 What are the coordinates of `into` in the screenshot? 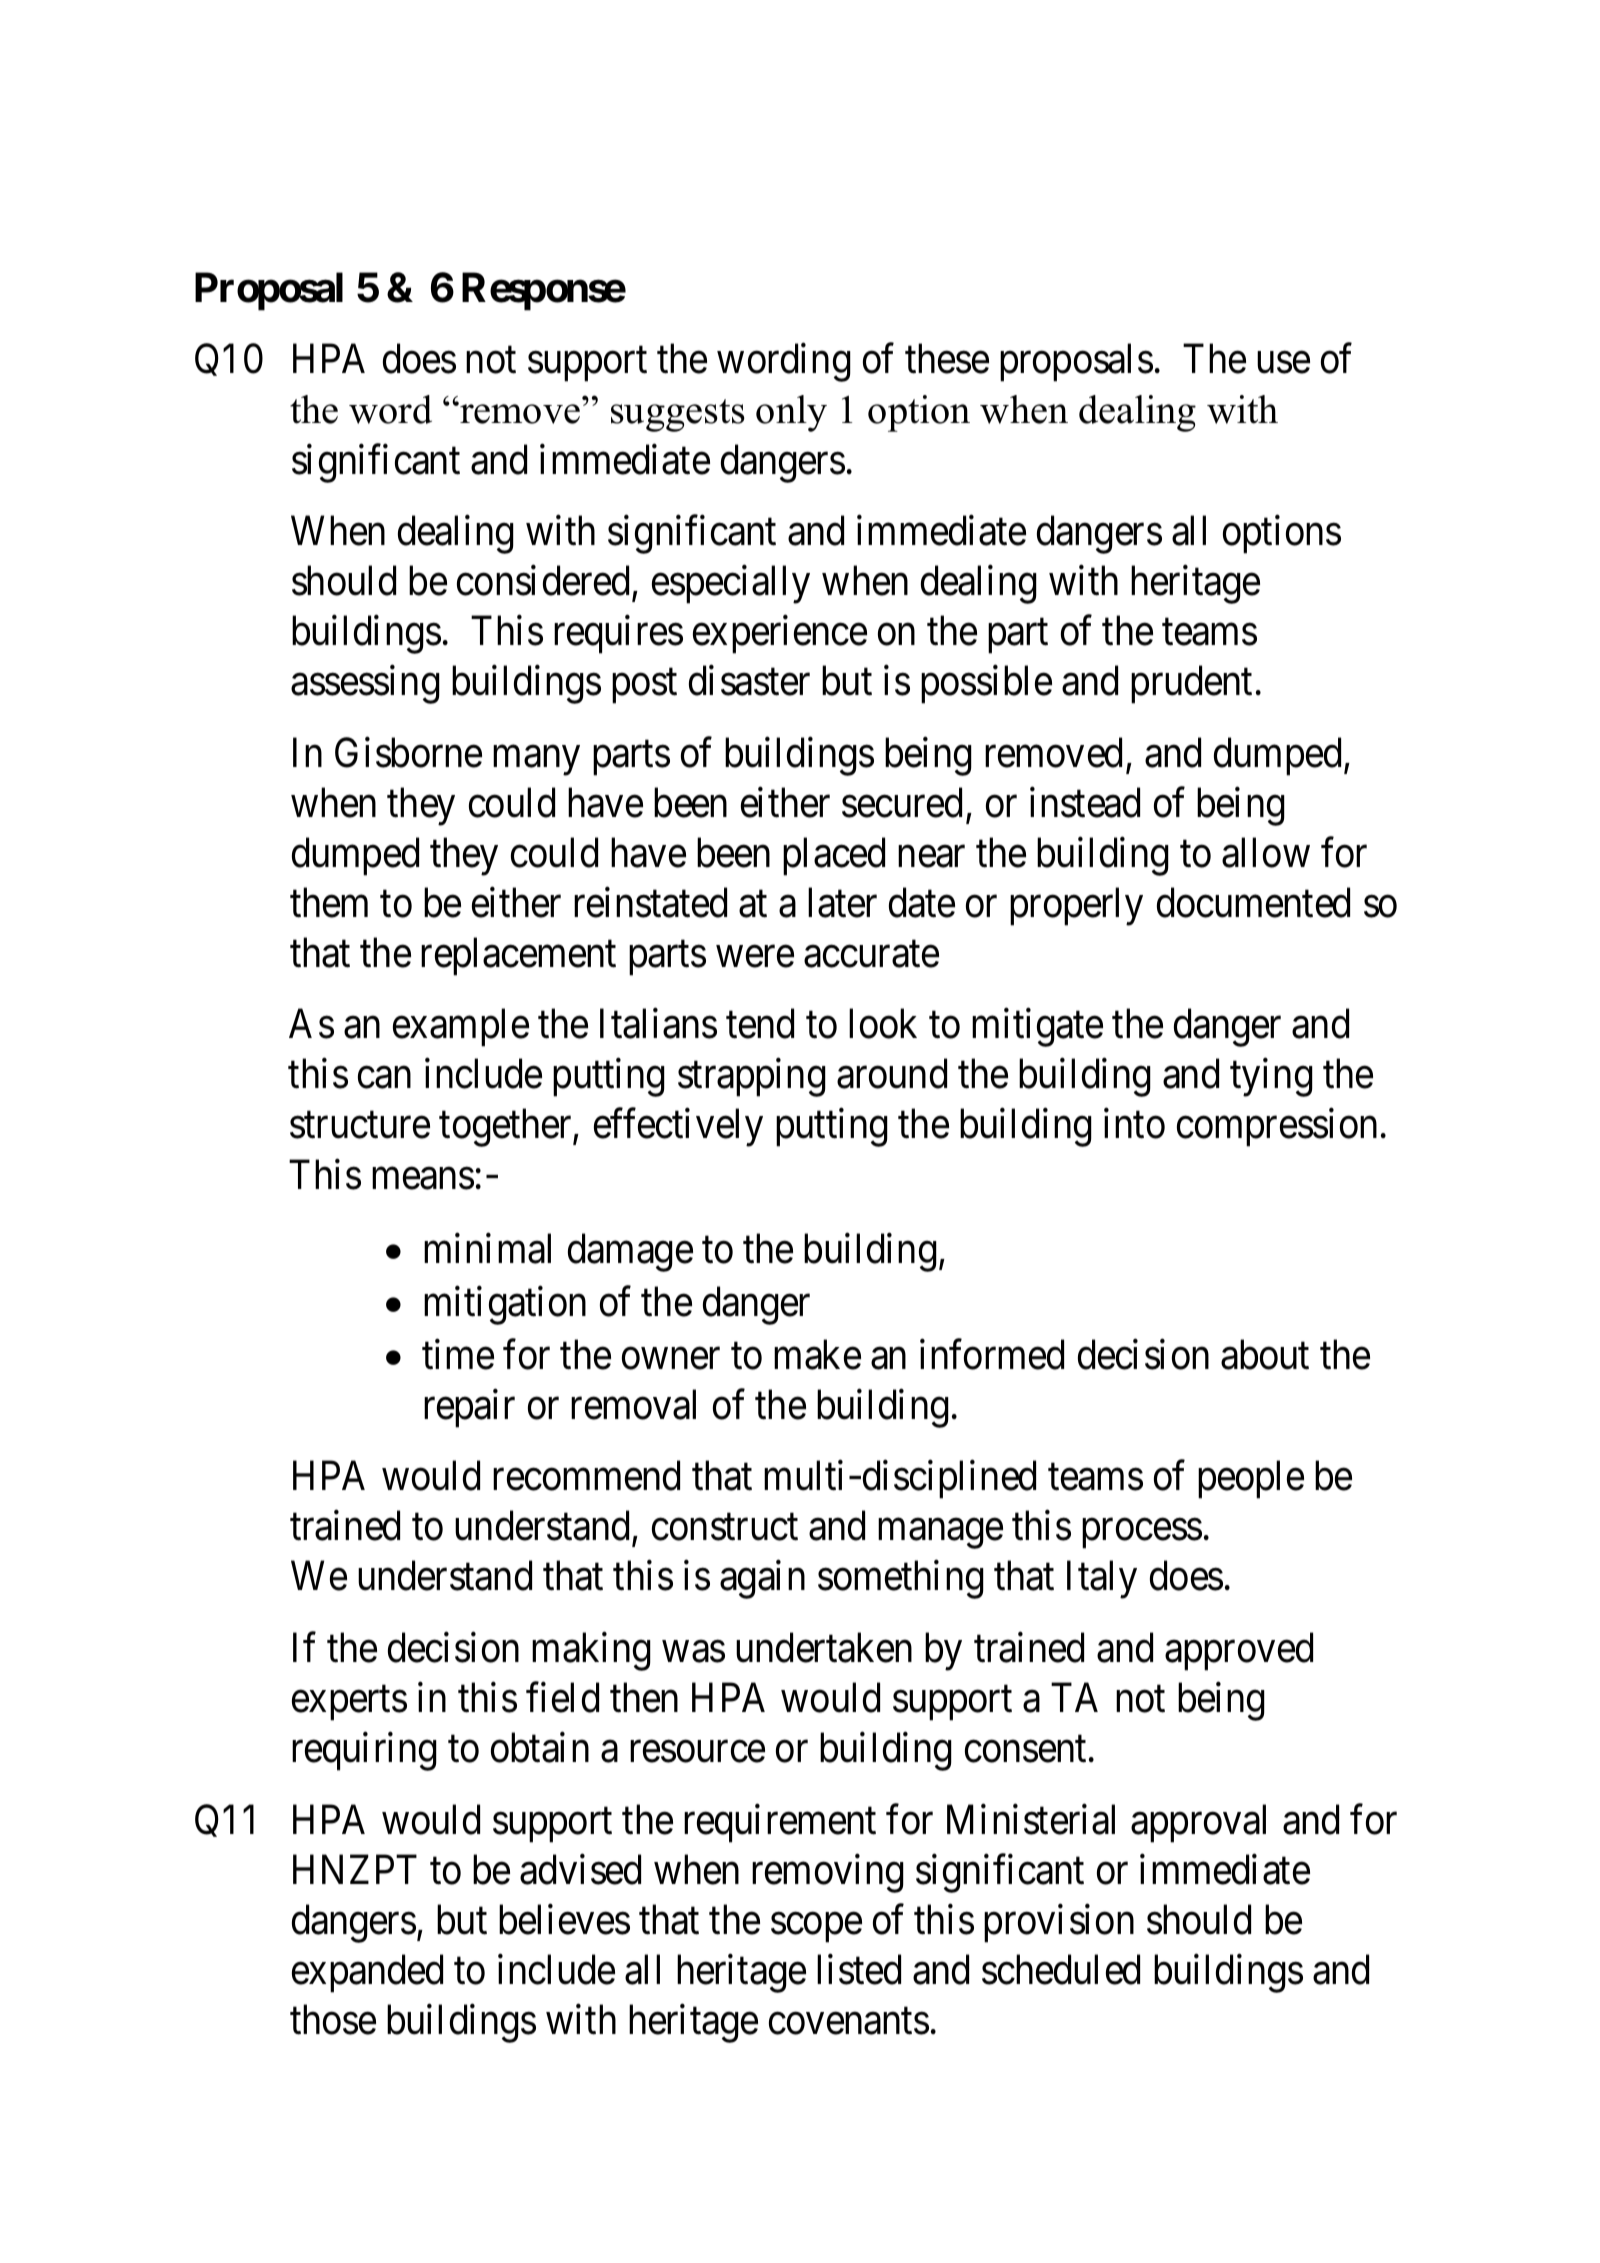 It's located at (1134, 1124).
